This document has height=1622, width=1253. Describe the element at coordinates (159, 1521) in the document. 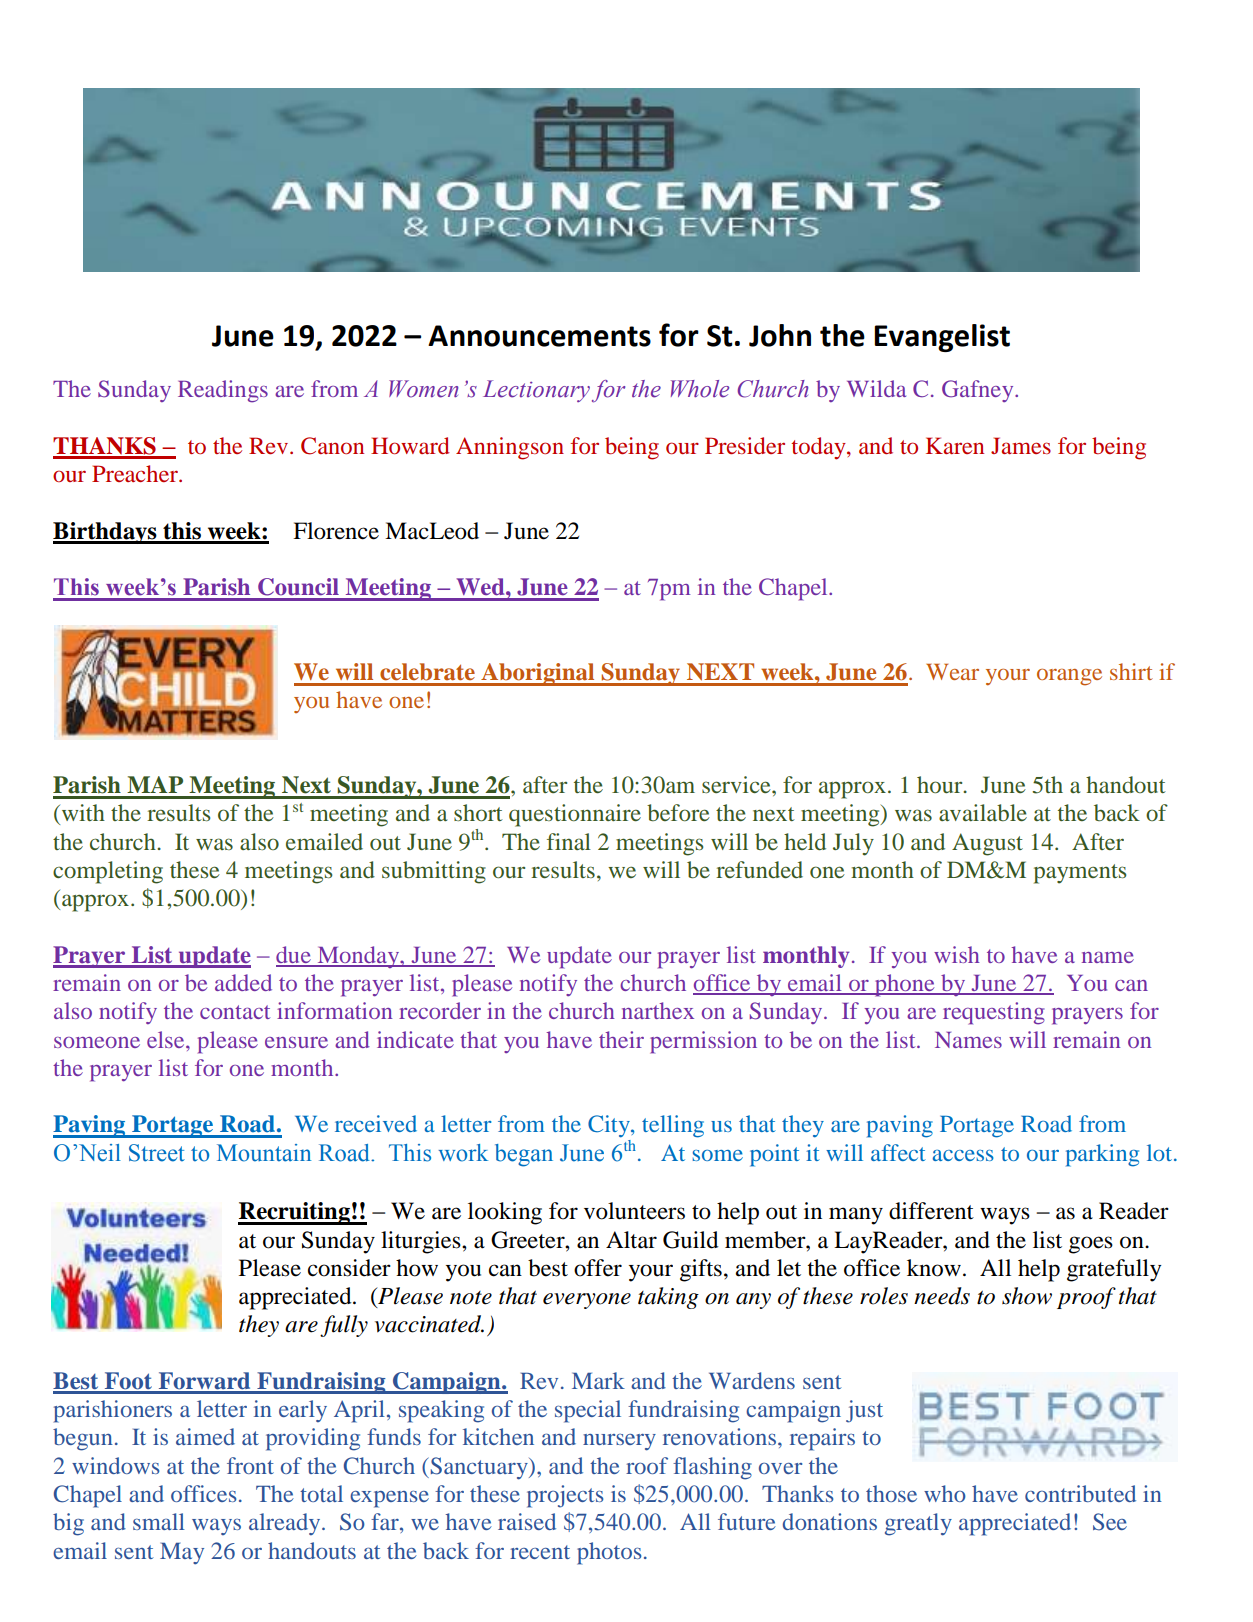

I see `small` at that location.
